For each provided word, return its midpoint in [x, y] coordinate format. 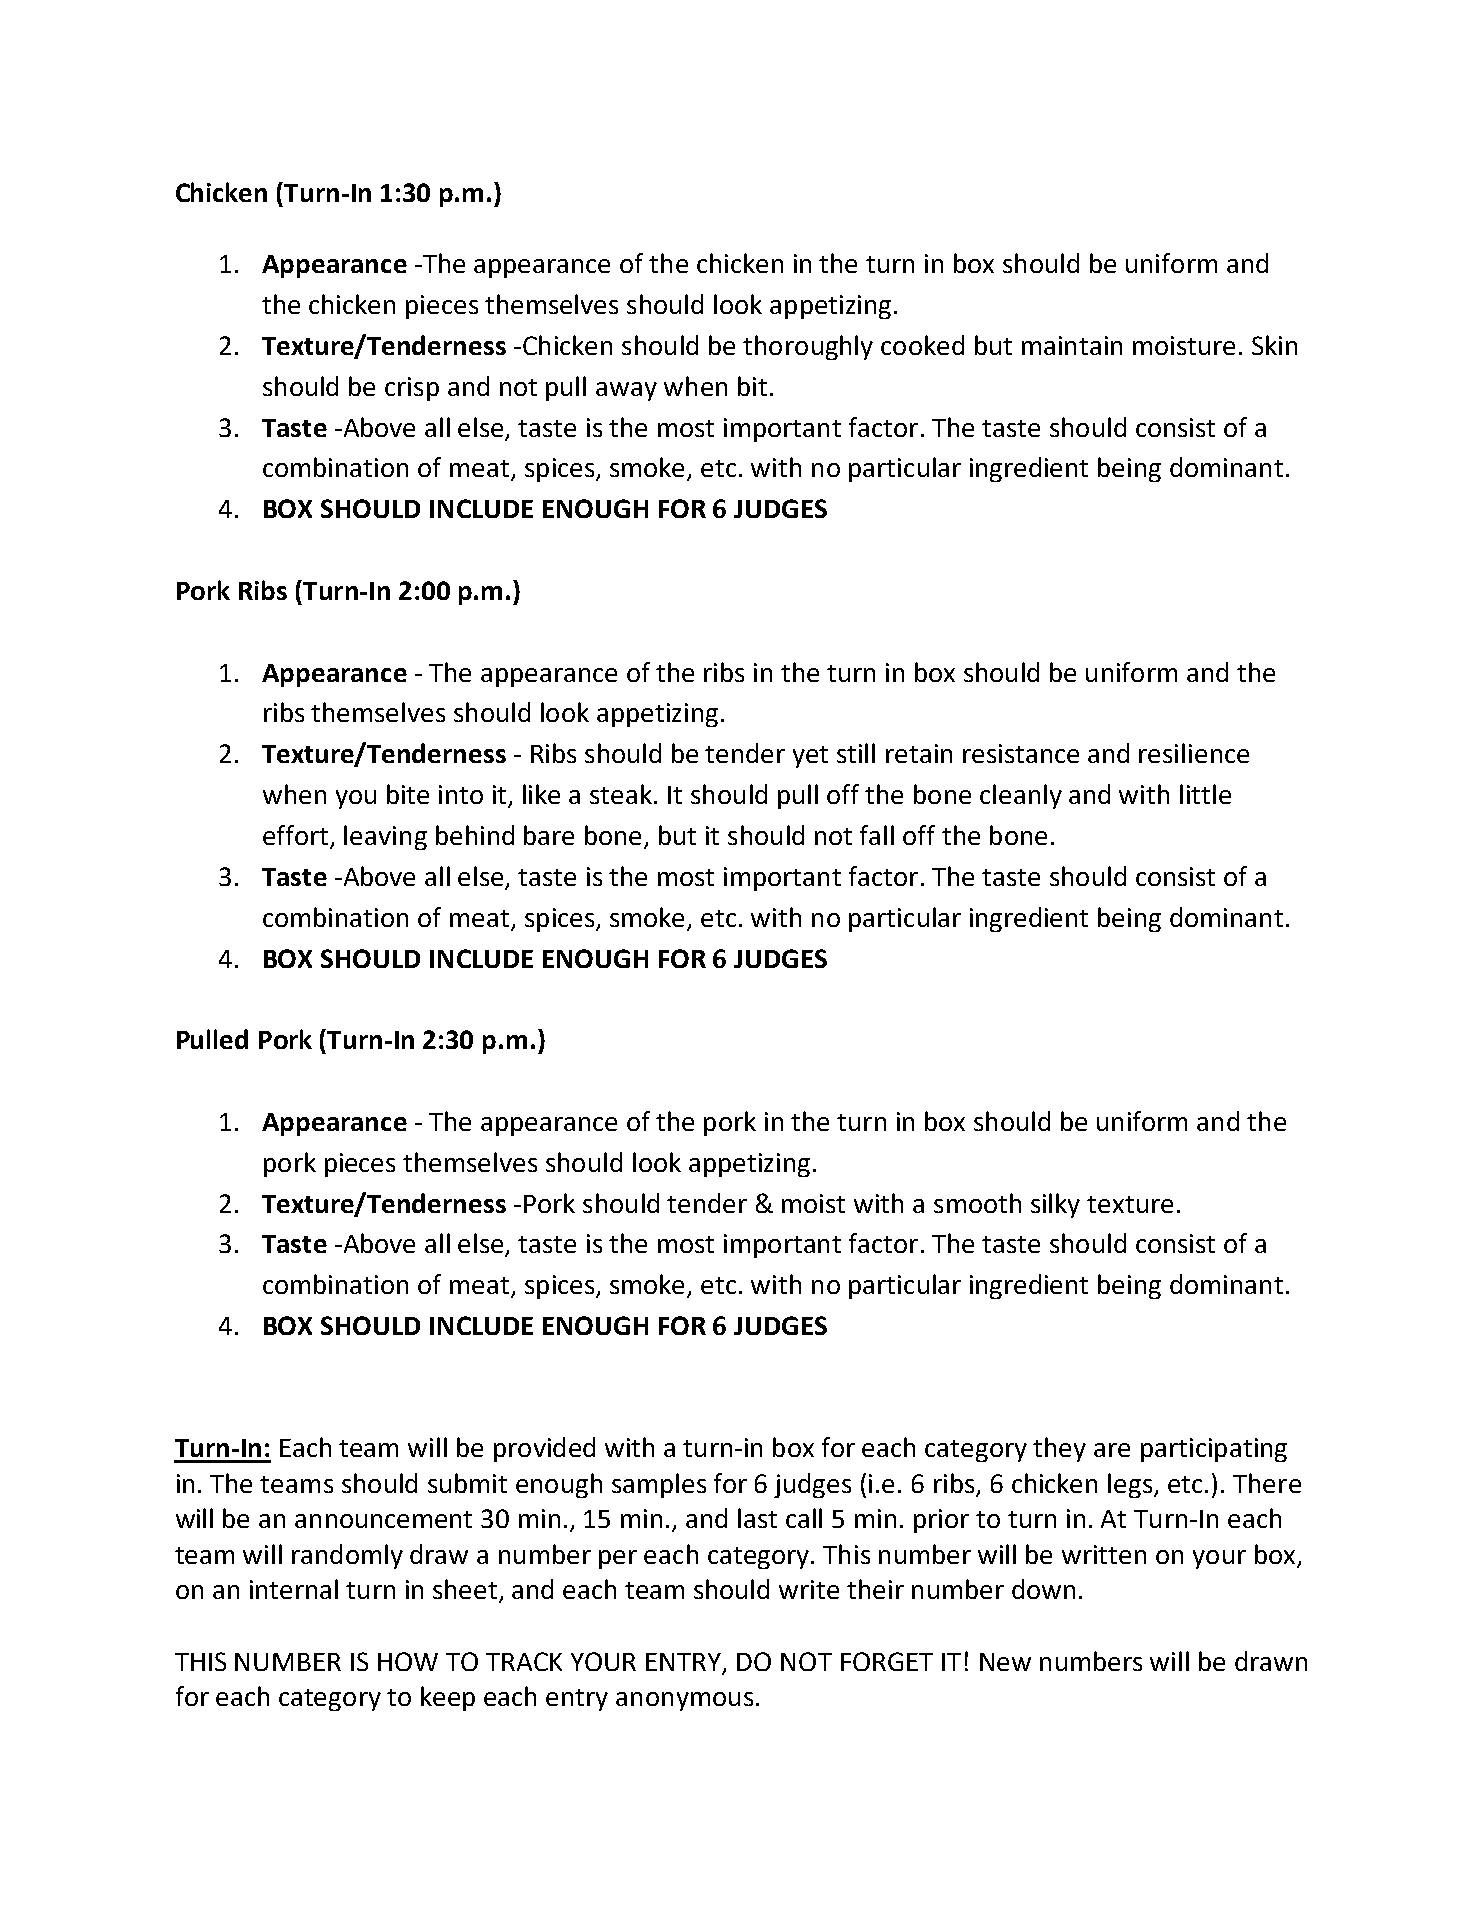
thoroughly [808, 347]
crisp [412, 389]
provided [544, 1449]
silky [1055, 1205]
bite [408, 794]
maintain [1072, 345]
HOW [408, 1661]
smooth [977, 1203]
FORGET [887, 1661]
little [1205, 794]
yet [810, 757]
